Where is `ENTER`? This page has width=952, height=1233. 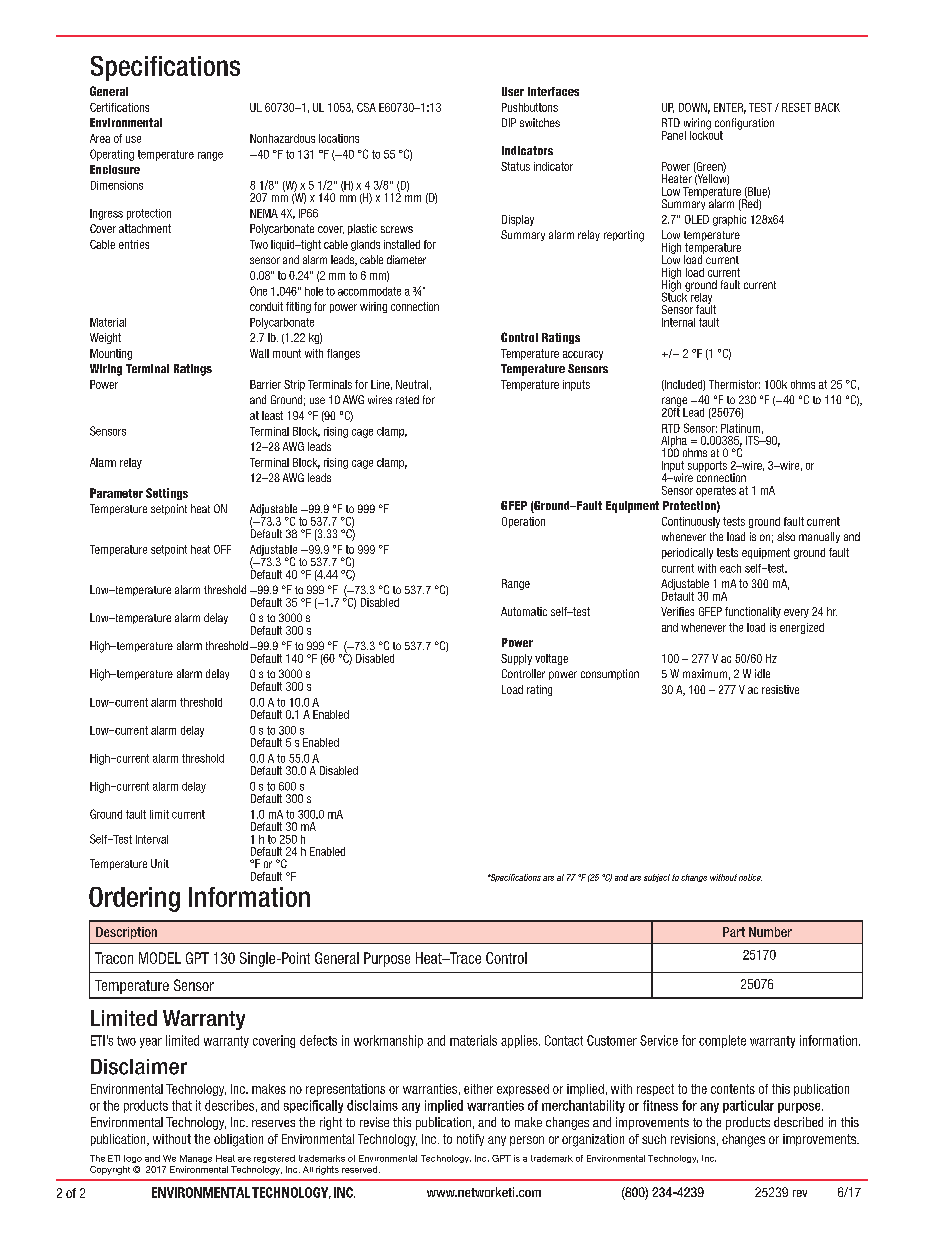 ENTER is located at coordinates (730, 108).
